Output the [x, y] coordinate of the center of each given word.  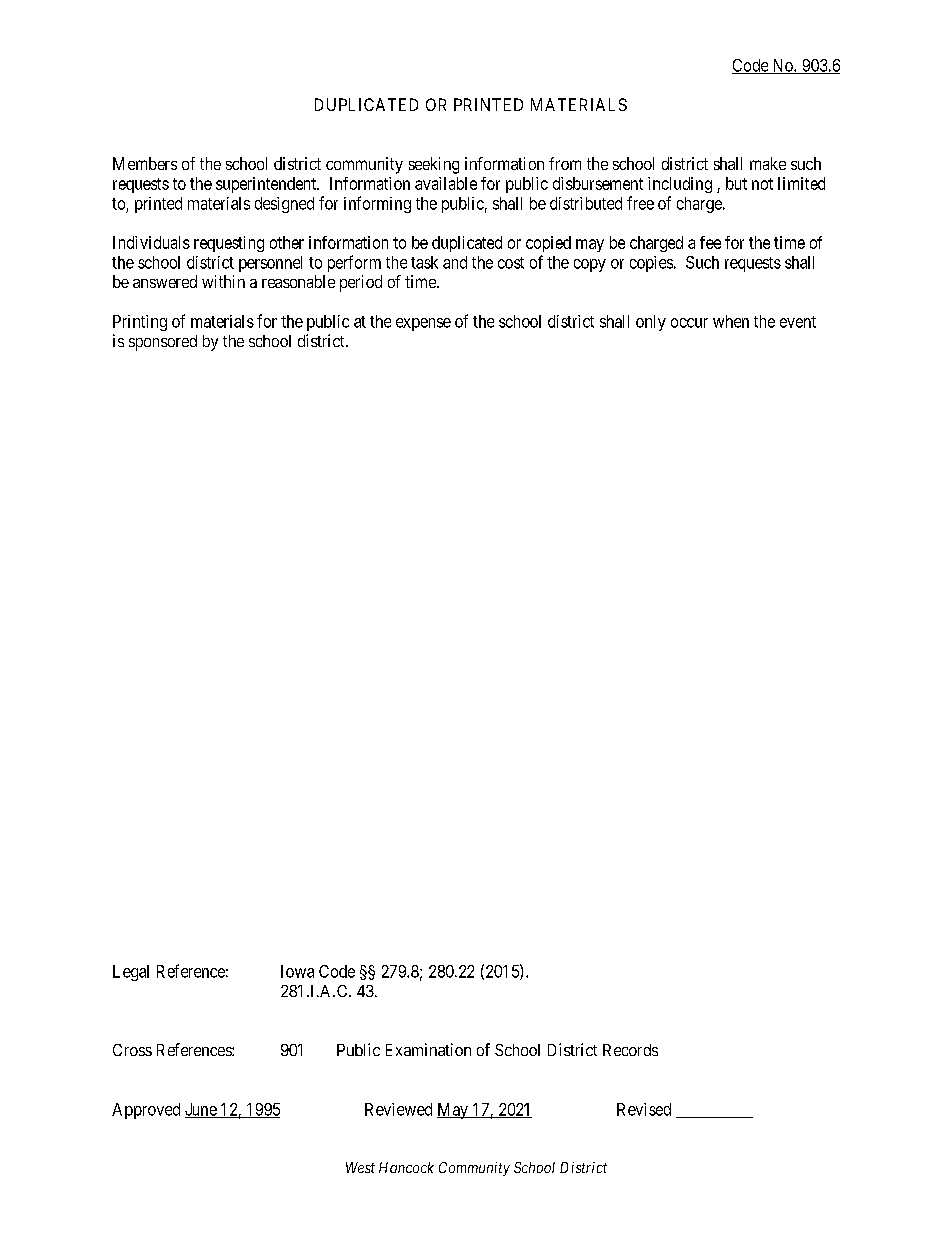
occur [689, 323]
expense [423, 324]
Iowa [297, 971]
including [680, 185]
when [731, 321]
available [446, 183]
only [651, 323]
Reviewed [398, 1109]
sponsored [163, 343]
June [201, 1110]
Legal [131, 973]
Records [630, 1050]
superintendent [267, 185]
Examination [428, 1049]
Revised [644, 1109]
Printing [140, 323]
